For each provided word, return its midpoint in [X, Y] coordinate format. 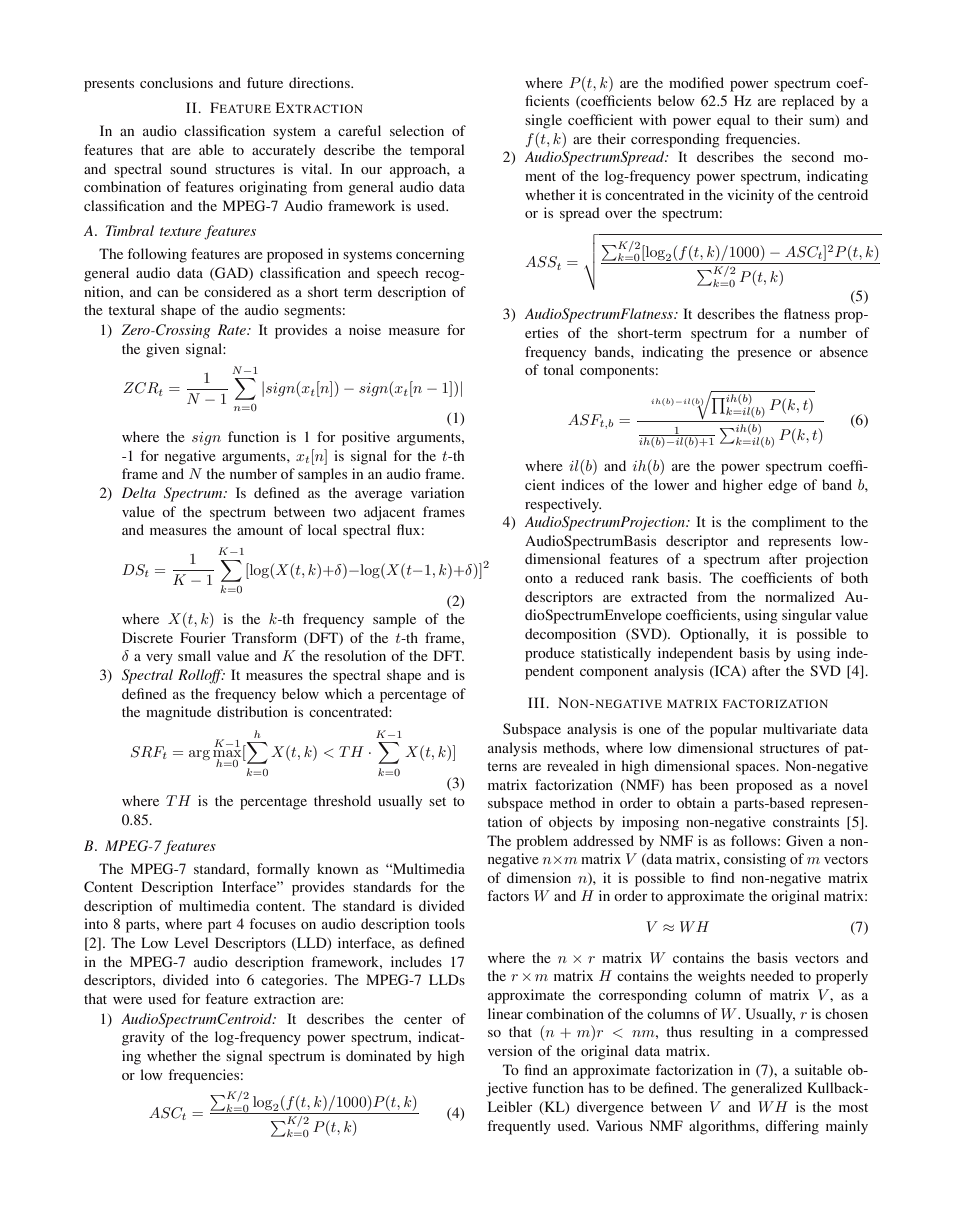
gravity [143, 1038]
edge [782, 486]
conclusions [176, 82]
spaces [757, 769]
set [437, 801]
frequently [519, 1127]
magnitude [178, 713]
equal [733, 121]
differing [792, 1127]
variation [437, 492]
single [543, 121]
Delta [139, 492]
